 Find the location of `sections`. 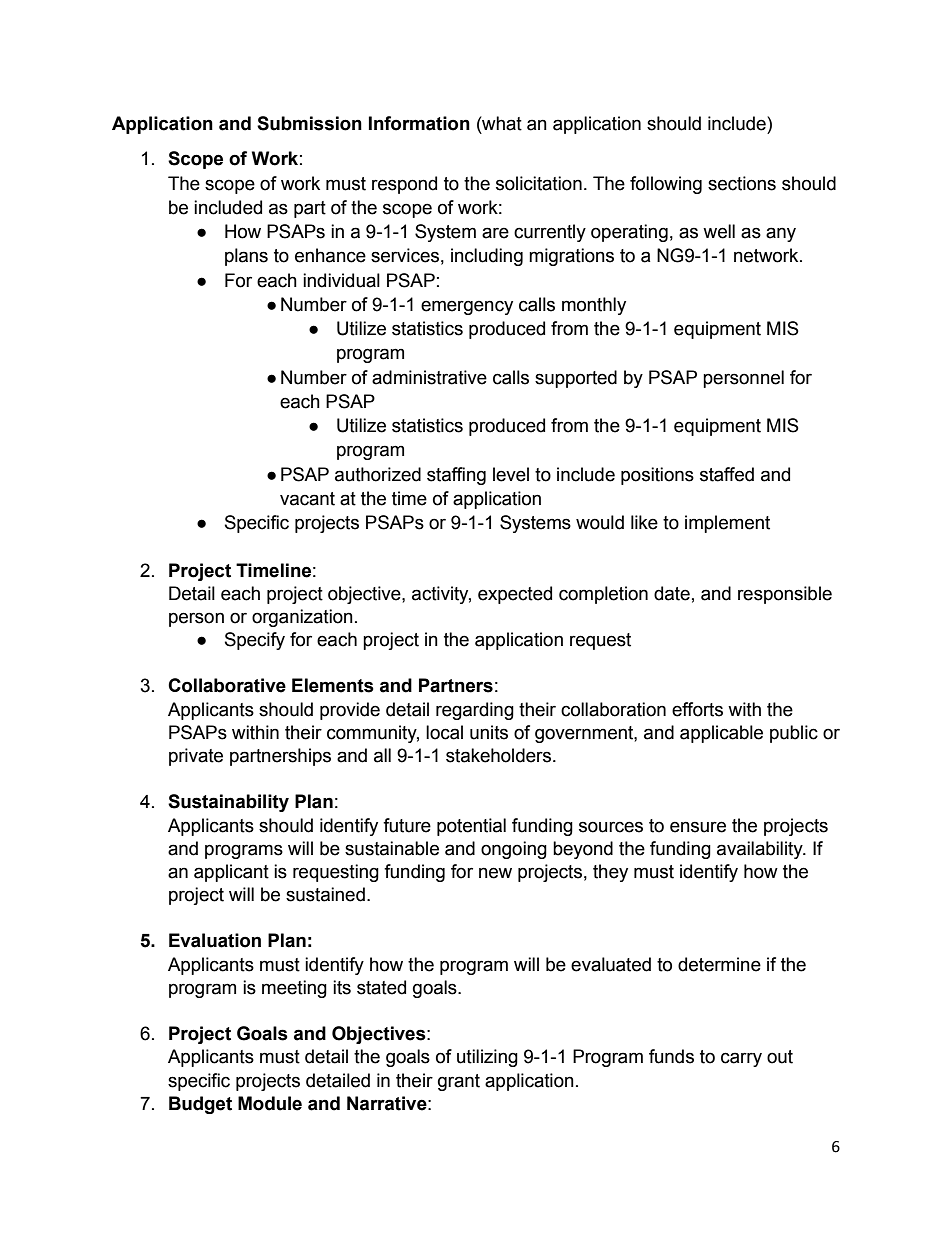

sections is located at coordinates (742, 183).
